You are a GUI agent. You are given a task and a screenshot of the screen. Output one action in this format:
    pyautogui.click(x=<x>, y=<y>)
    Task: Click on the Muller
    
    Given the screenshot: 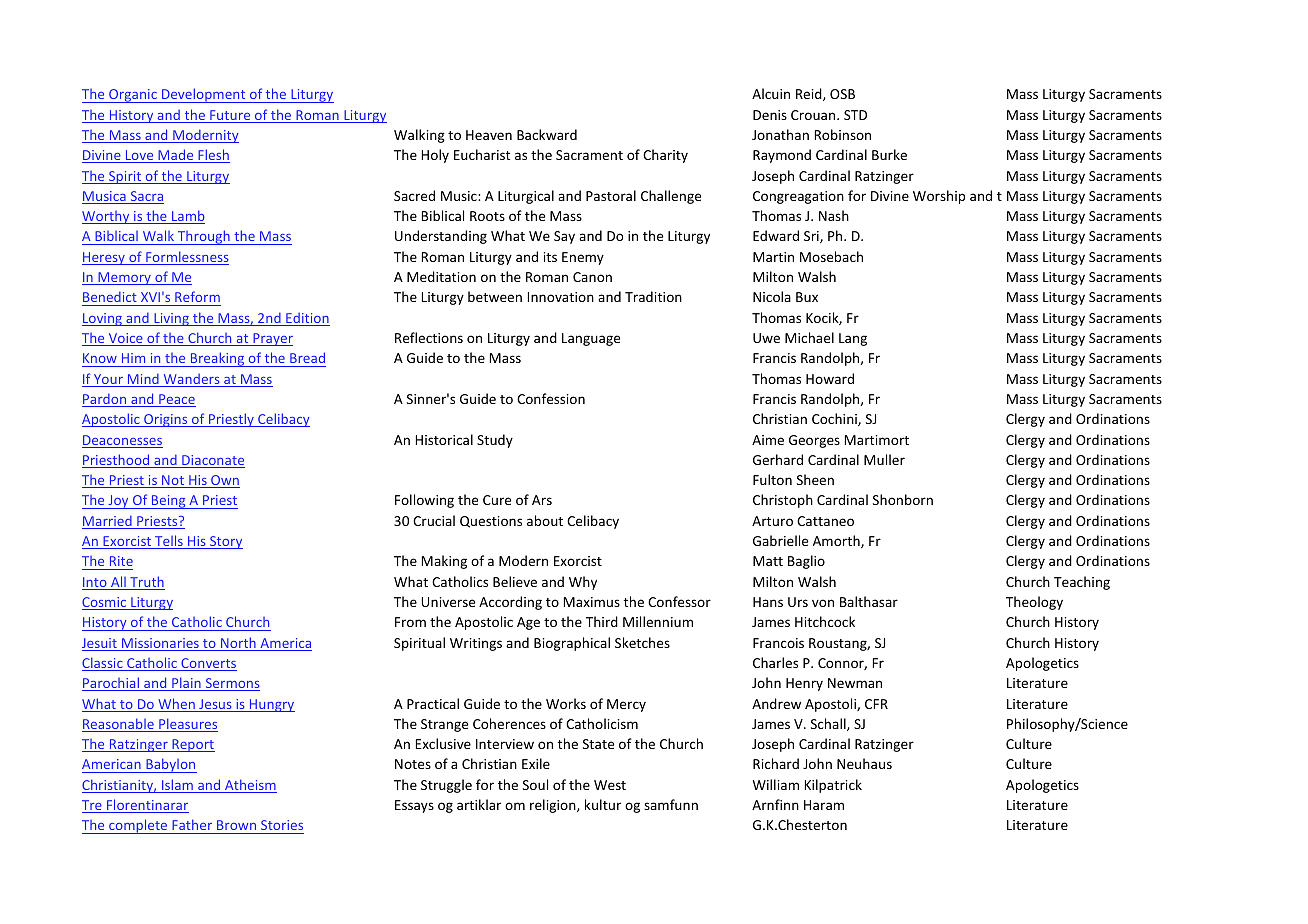 What is the action you would take?
    pyautogui.click(x=884, y=459)
